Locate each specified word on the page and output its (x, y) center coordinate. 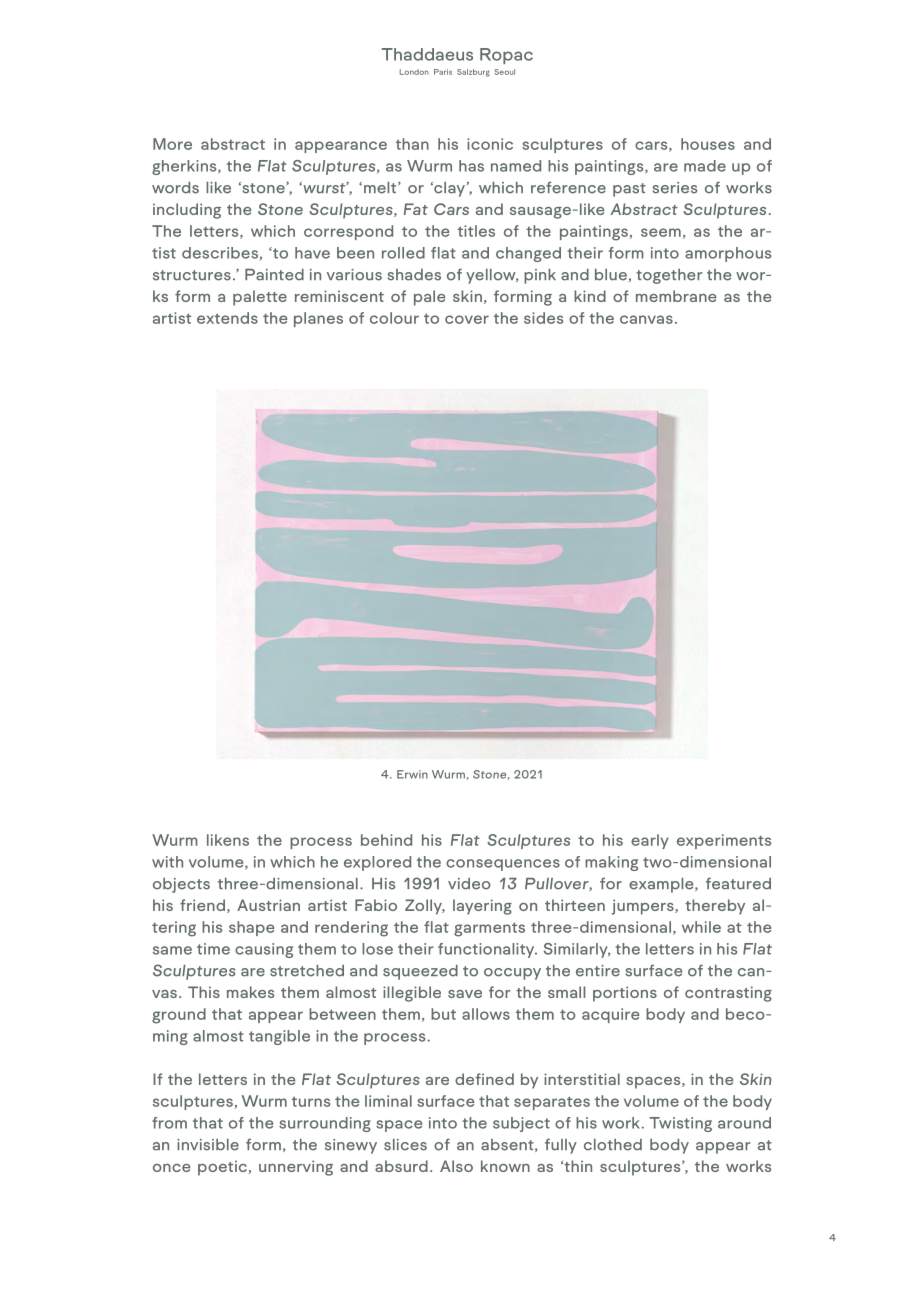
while (701, 927)
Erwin (412, 774)
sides (543, 318)
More (172, 144)
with (167, 862)
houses (708, 144)
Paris (443, 72)
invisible (208, 1145)
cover (467, 319)
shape (251, 928)
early (650, 841)
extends (227, 318)
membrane (676, 296)
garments (489, 929)
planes (318, 319)
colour (394, 318)
